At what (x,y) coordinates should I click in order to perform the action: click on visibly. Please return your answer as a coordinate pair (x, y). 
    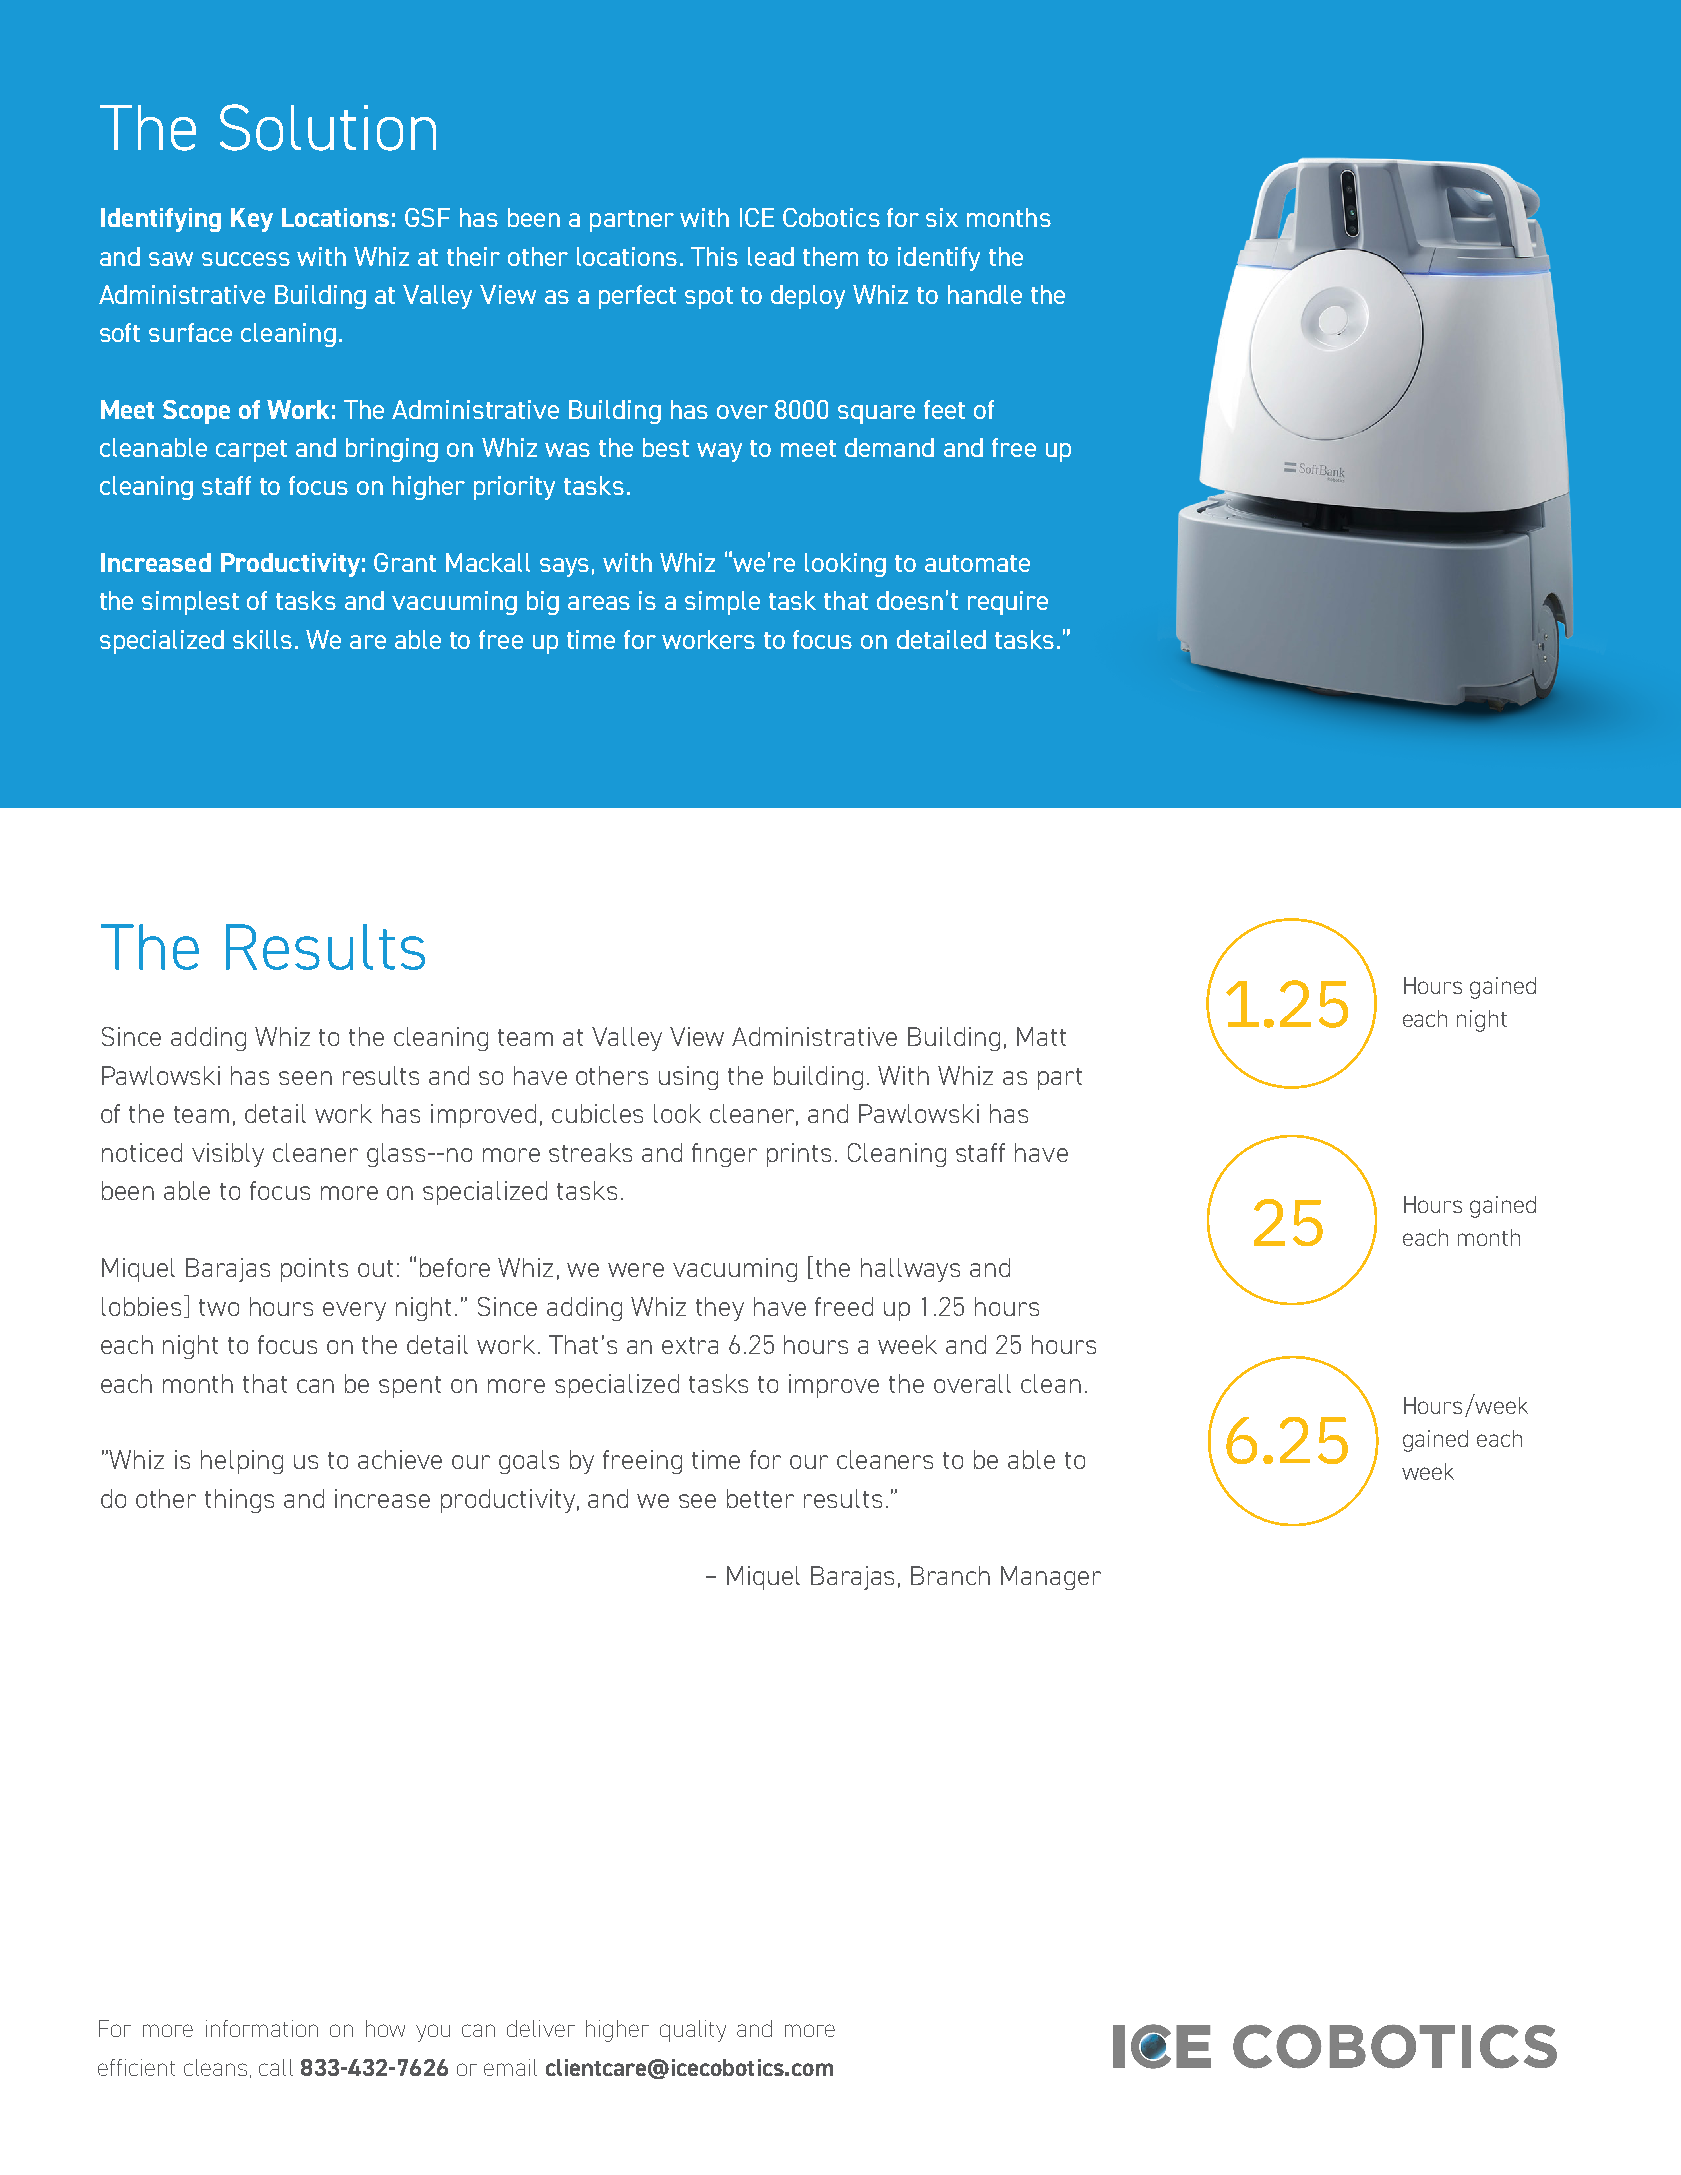
    Looking at the image, I should click on (228, 1155).
